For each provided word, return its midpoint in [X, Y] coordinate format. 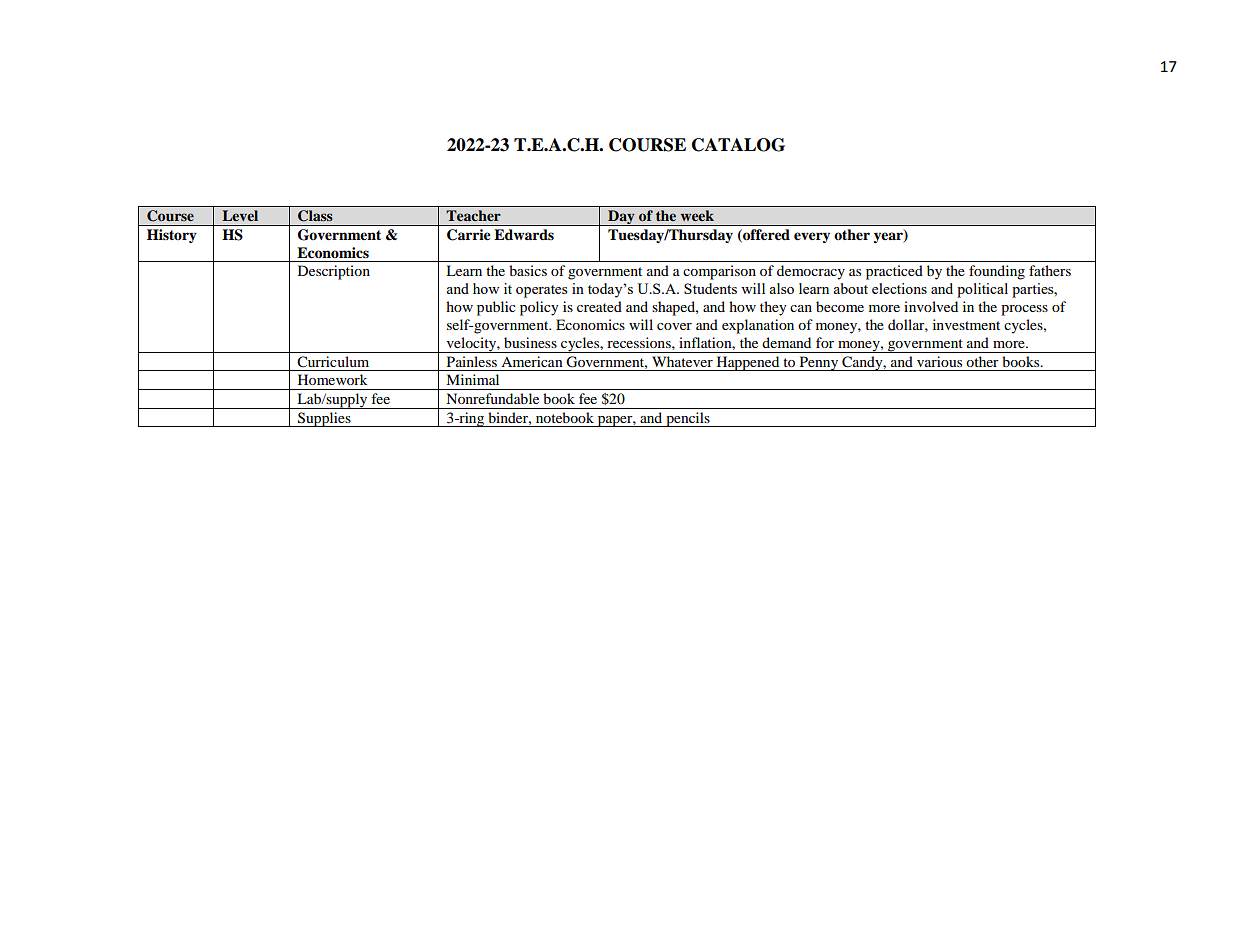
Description [334, 272]
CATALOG [738, 145]
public [496, 308]
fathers [1050, 270]
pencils [688, 419]
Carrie [469, 235]
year [889, 236]
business [530, 342]
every [812, 237]
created [599, 306]
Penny [819, 363]
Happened [748, 363]
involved [931, 306]
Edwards [524, 234]
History [172, 236]
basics [528, 270]
